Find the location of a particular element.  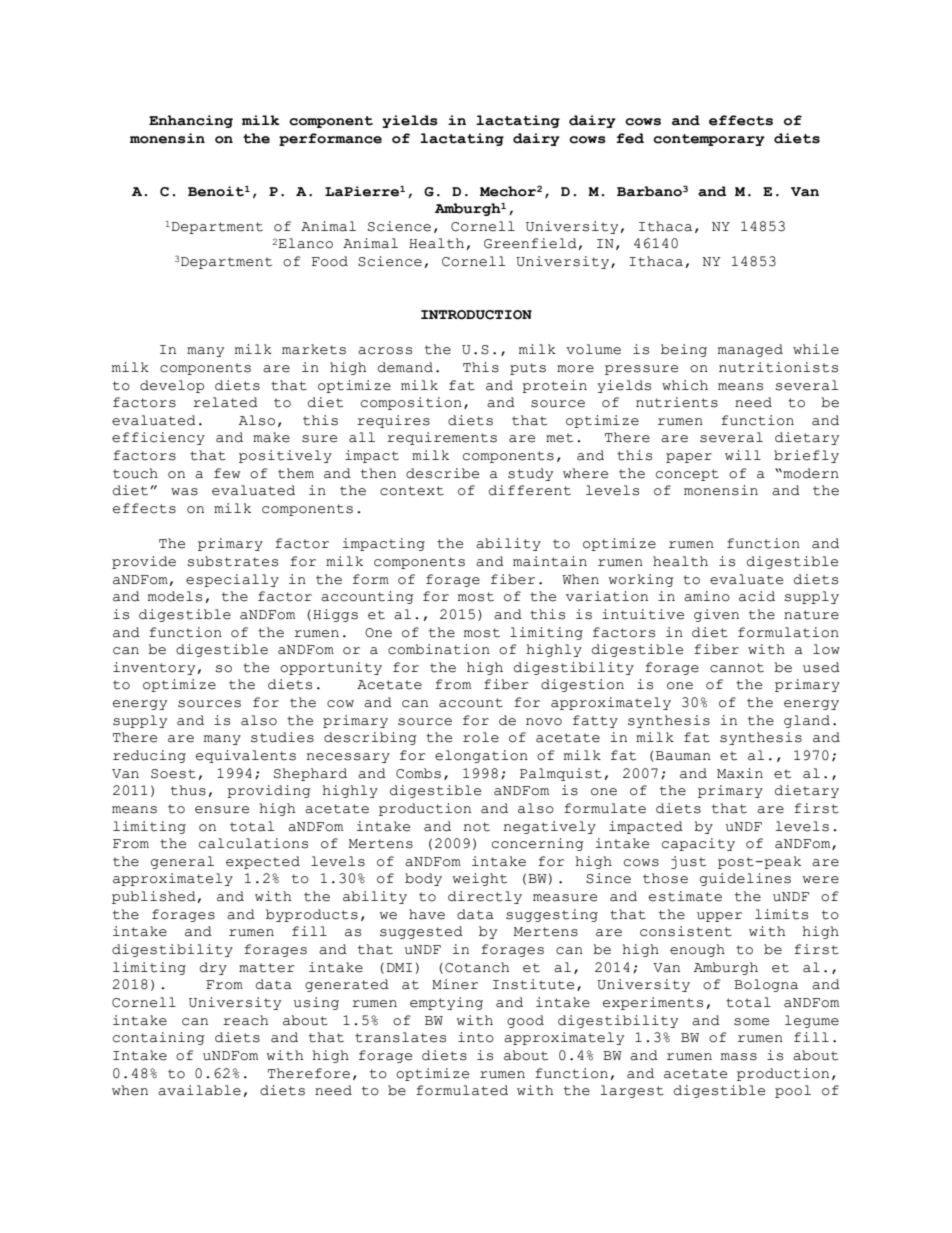

into is located at coordinates (476, 1037).
